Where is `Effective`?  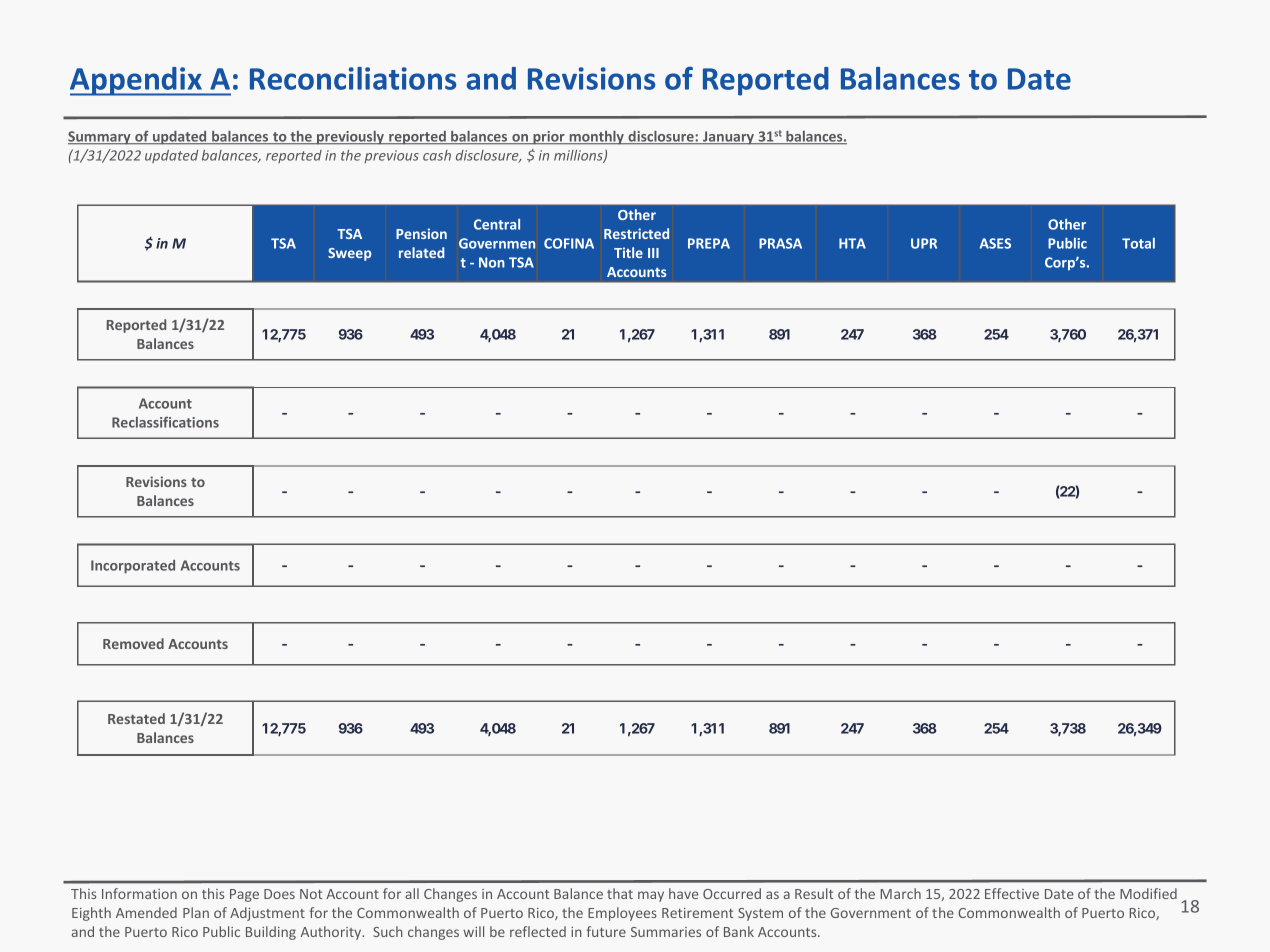
Effective is located at coordinates (1012, 893).
